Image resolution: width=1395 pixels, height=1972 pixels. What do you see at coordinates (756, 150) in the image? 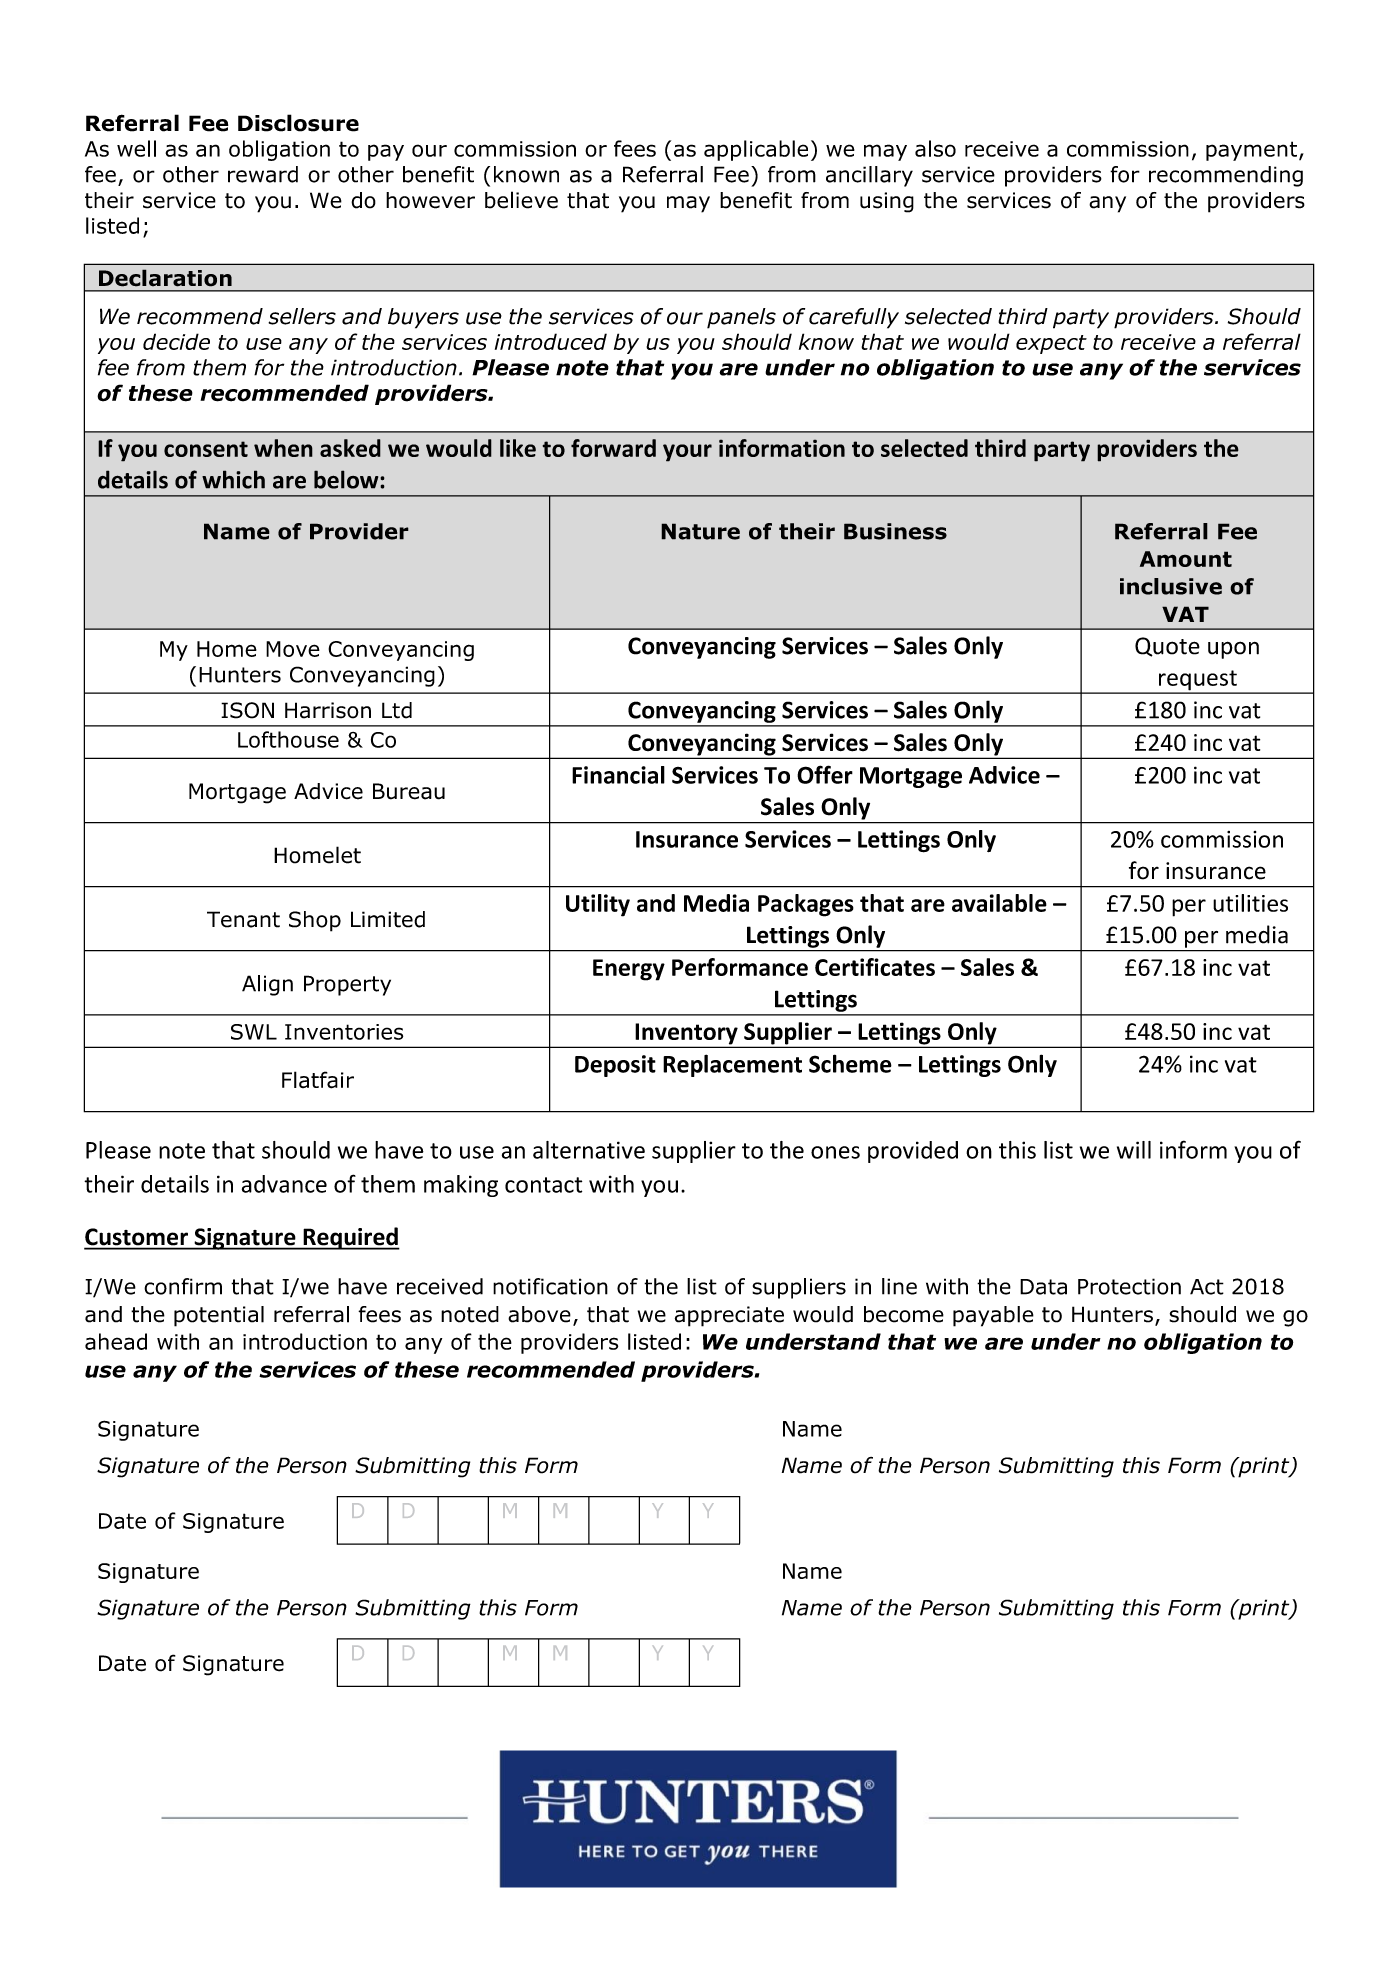
I see `applicable` at bounding box center [756, 150].
